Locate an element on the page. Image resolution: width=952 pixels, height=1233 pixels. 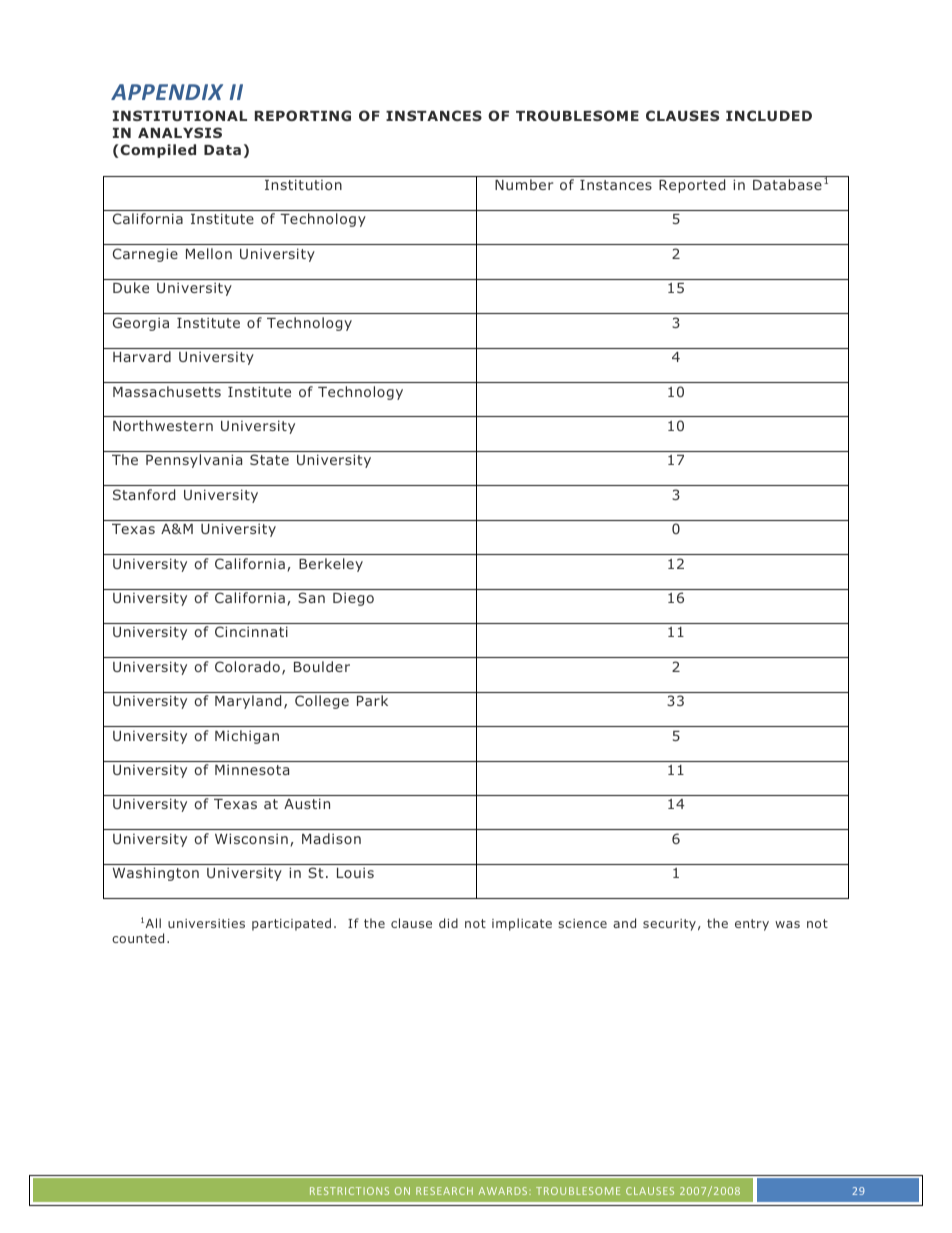
ANALYSIS is located at coordinates (180, 132).
